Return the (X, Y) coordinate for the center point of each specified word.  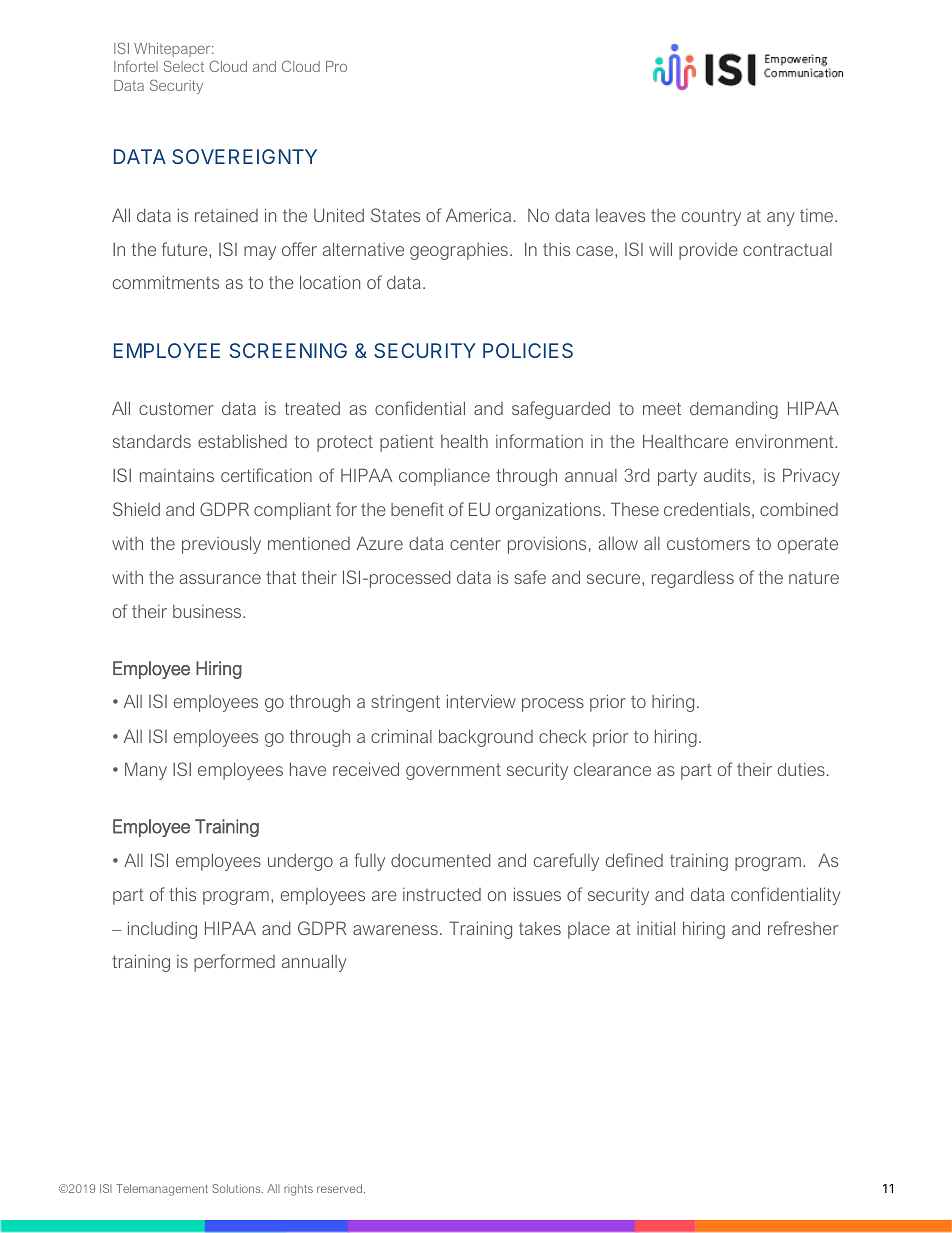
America (478, 215)
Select (184, 66)
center (475, 543)
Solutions (237, 1188)
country (711, 217)
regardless (693, 579)
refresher (803, 928)
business (208, 611)
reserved (341, 1188)
